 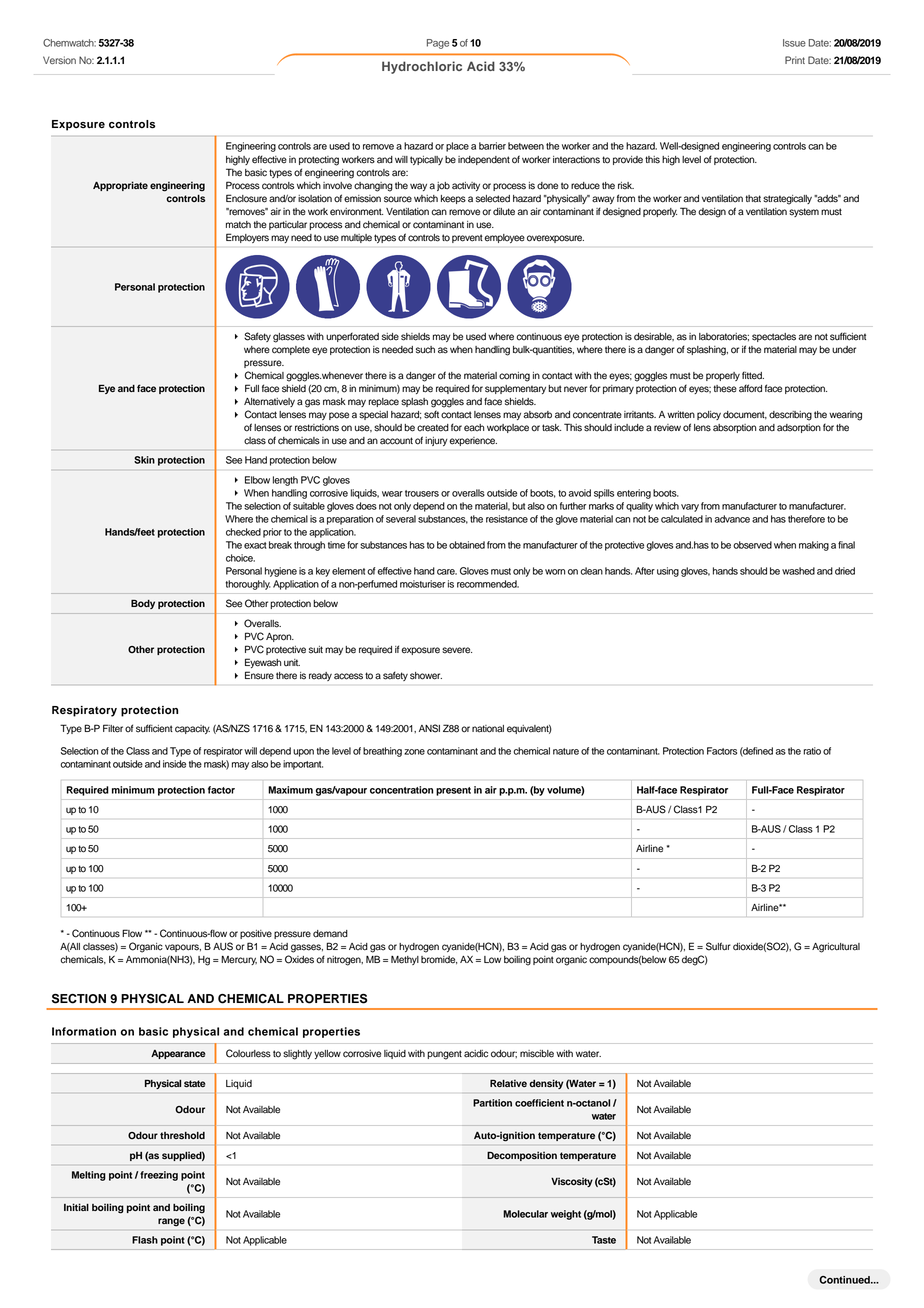 What do you see at coordinates (525, 1214) in the page?
I see `Molecular` at bounding box center [525, 1214].
